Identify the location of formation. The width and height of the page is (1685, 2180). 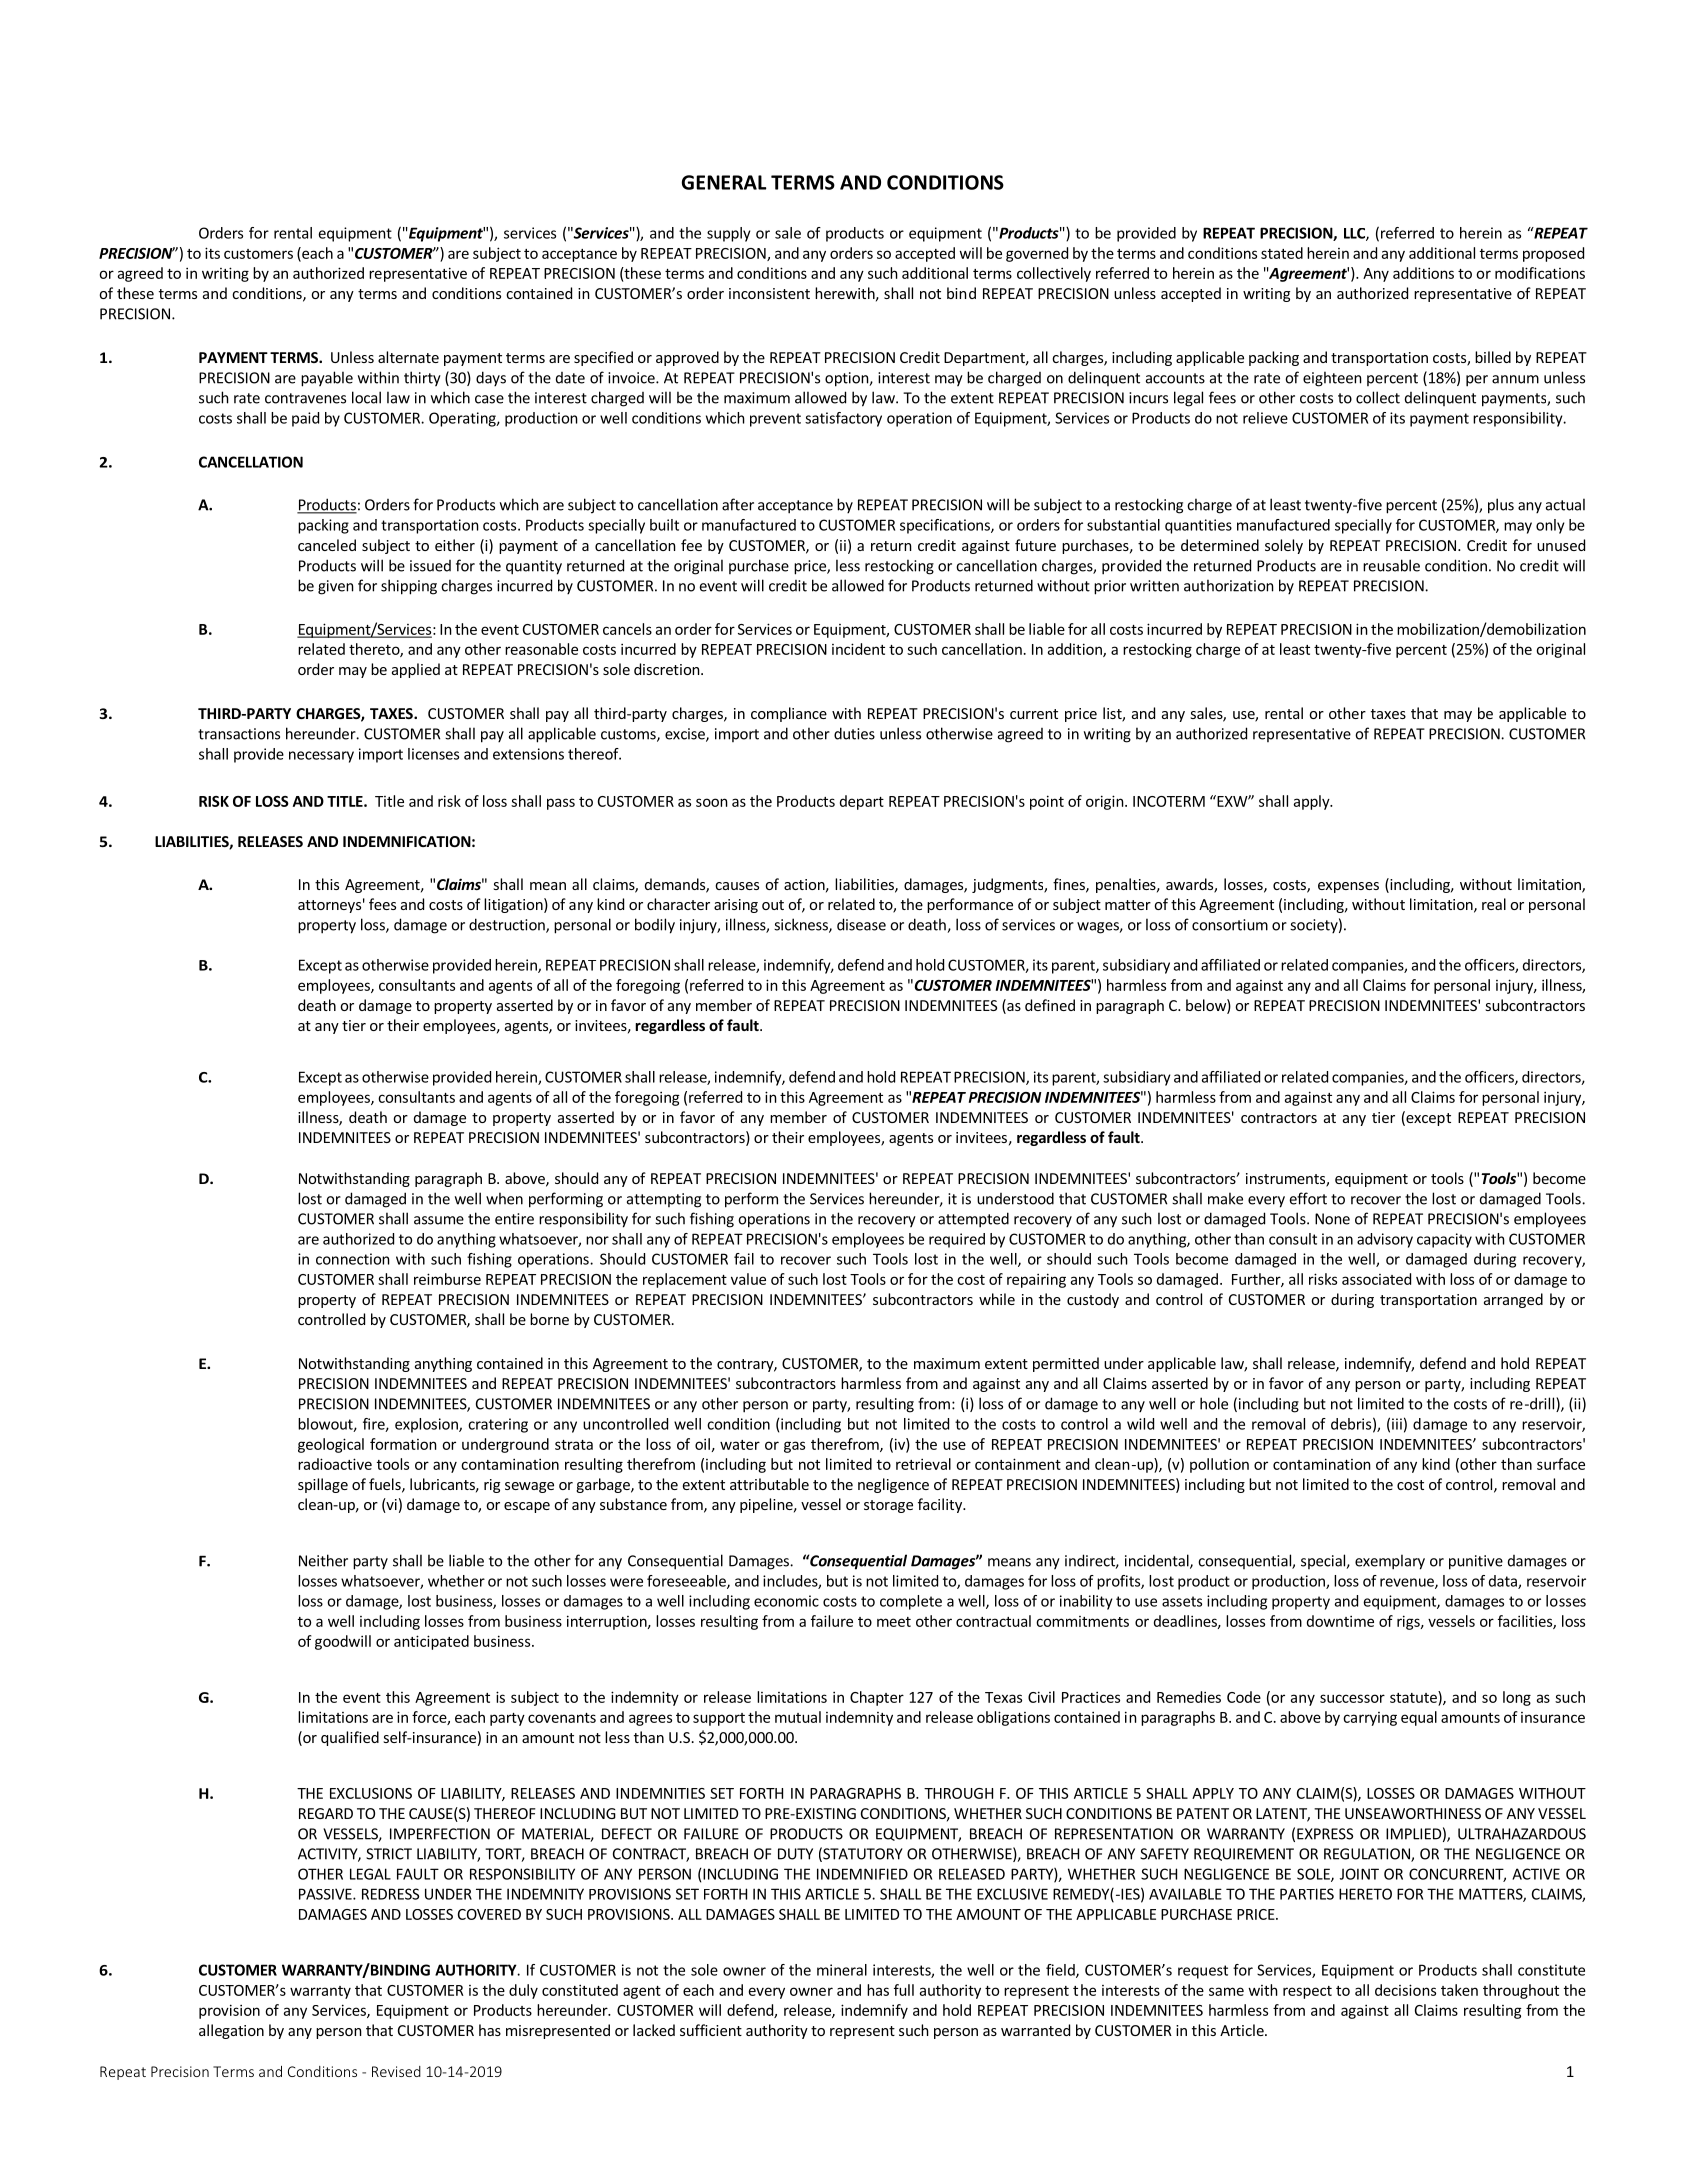
(403, 1444).
